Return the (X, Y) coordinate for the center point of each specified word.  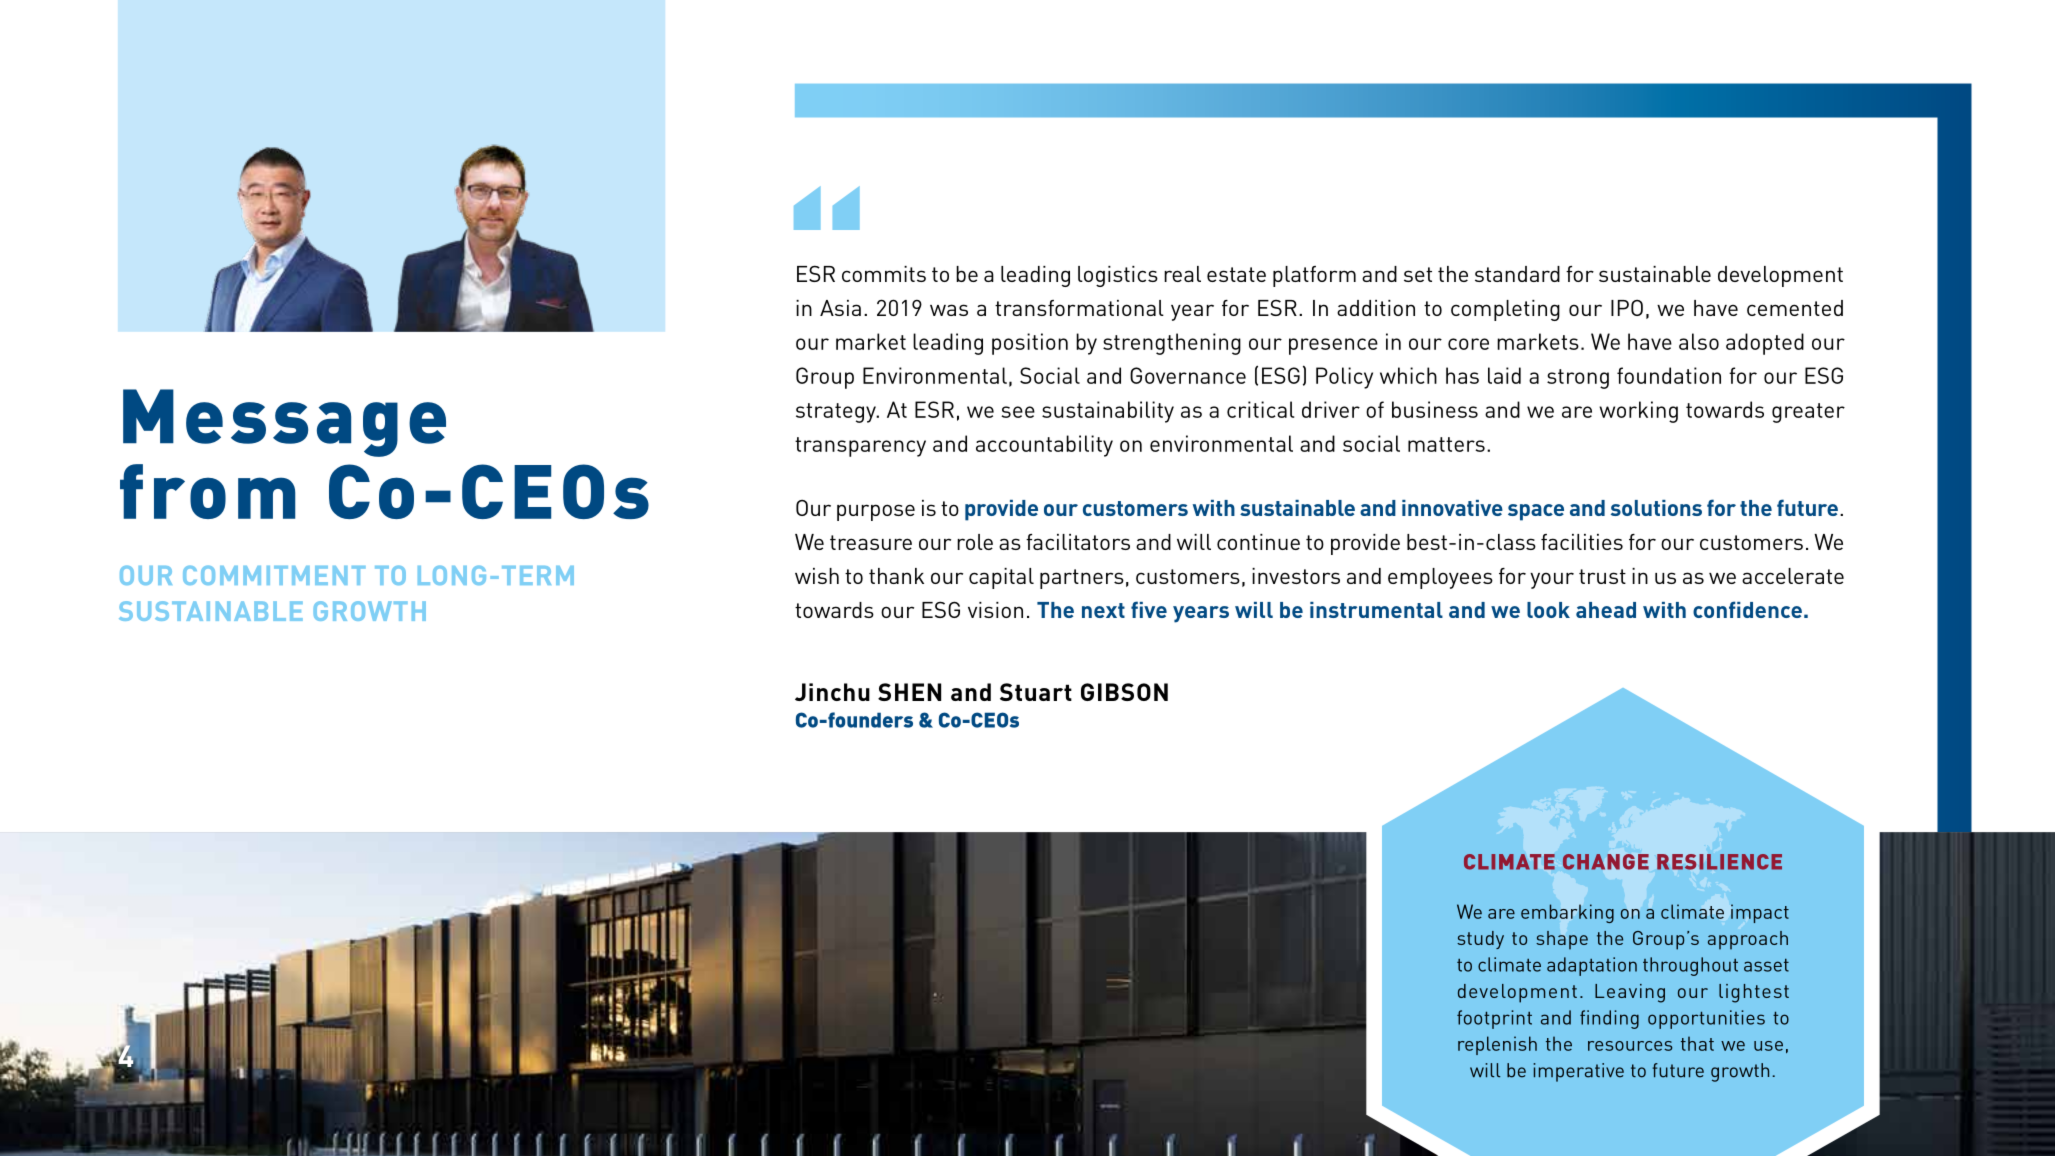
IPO (1627, 308)
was (949, 310)
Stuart (1036, 692)
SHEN (909, 692)
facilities (1582, 542)
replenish (1497, 1045)
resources (1630, 1046)
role (975, 542)
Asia (840, 308)
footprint (1494, 1019)
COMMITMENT (274, 575)
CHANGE (1606, 862)
